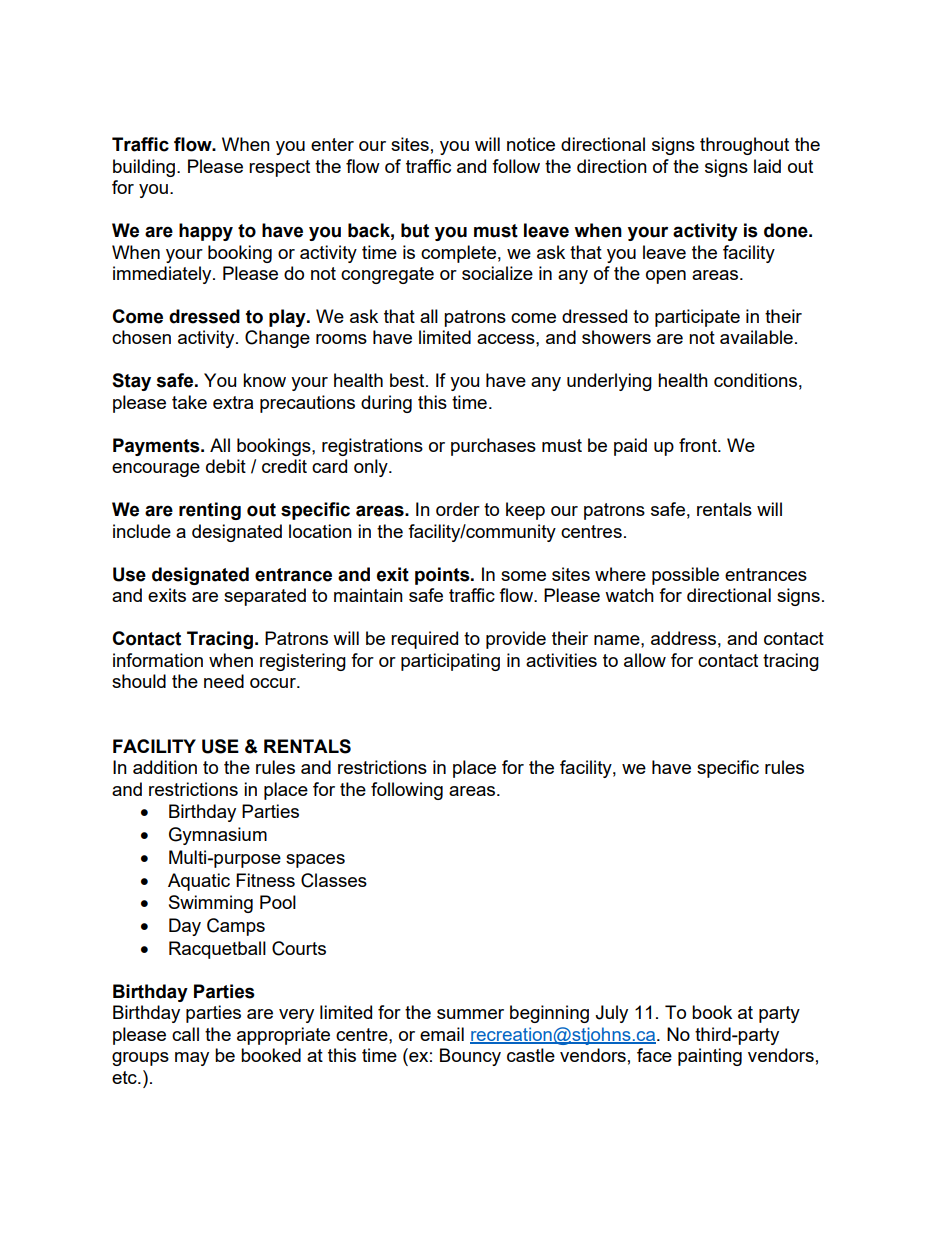  I want to click on but, so click(415, 230).
